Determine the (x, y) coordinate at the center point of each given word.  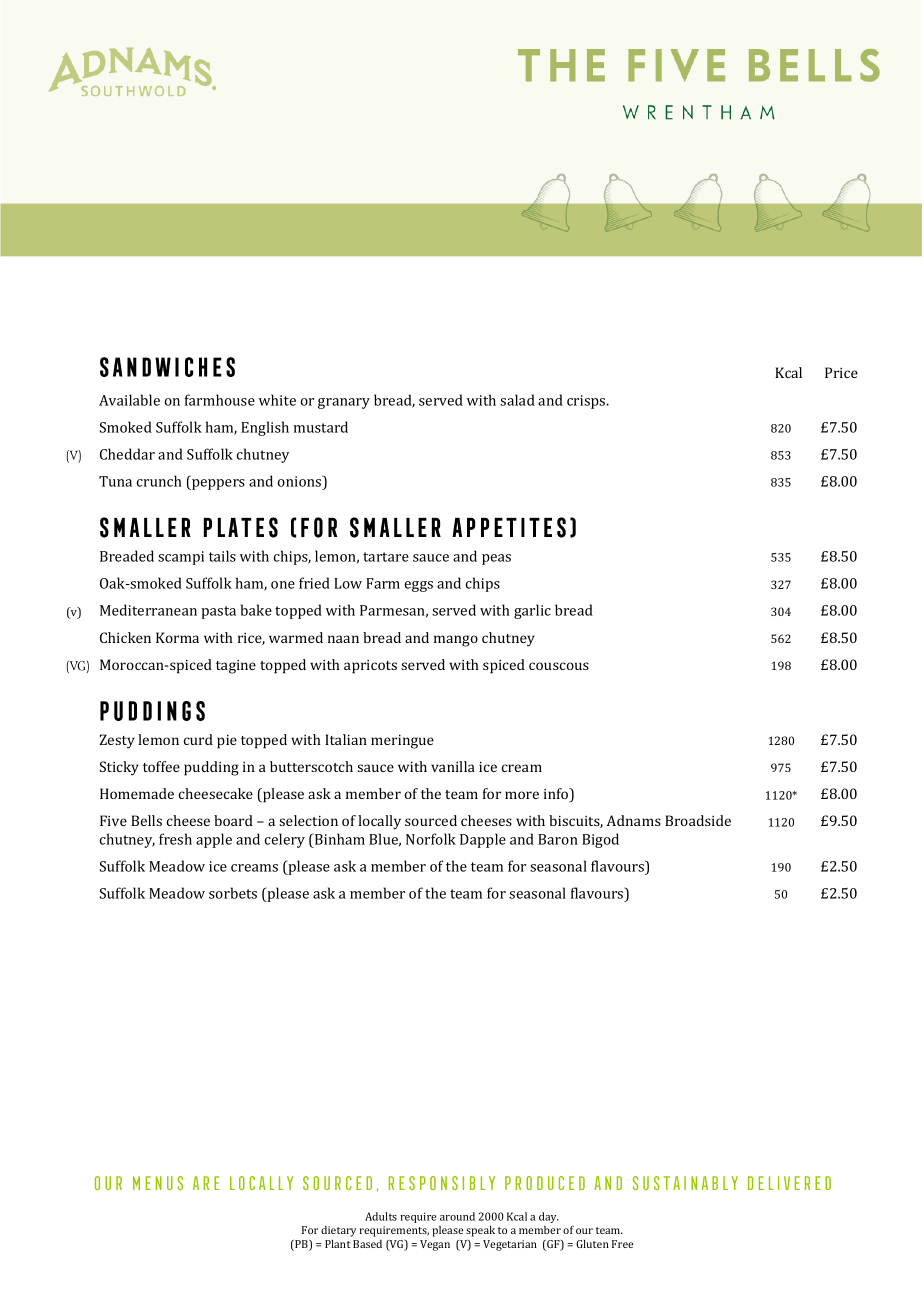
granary (344, 403)
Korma (177, 637)
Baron (558, 839)
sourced (431, 820)
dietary (338, 1231)
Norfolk (431, 839)
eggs (419, 586)
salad (517, 400)
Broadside (698, 820)
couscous (559, 666)
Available (129, 400)
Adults (381, 1216)
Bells (146, 820)
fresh (175, 839)
